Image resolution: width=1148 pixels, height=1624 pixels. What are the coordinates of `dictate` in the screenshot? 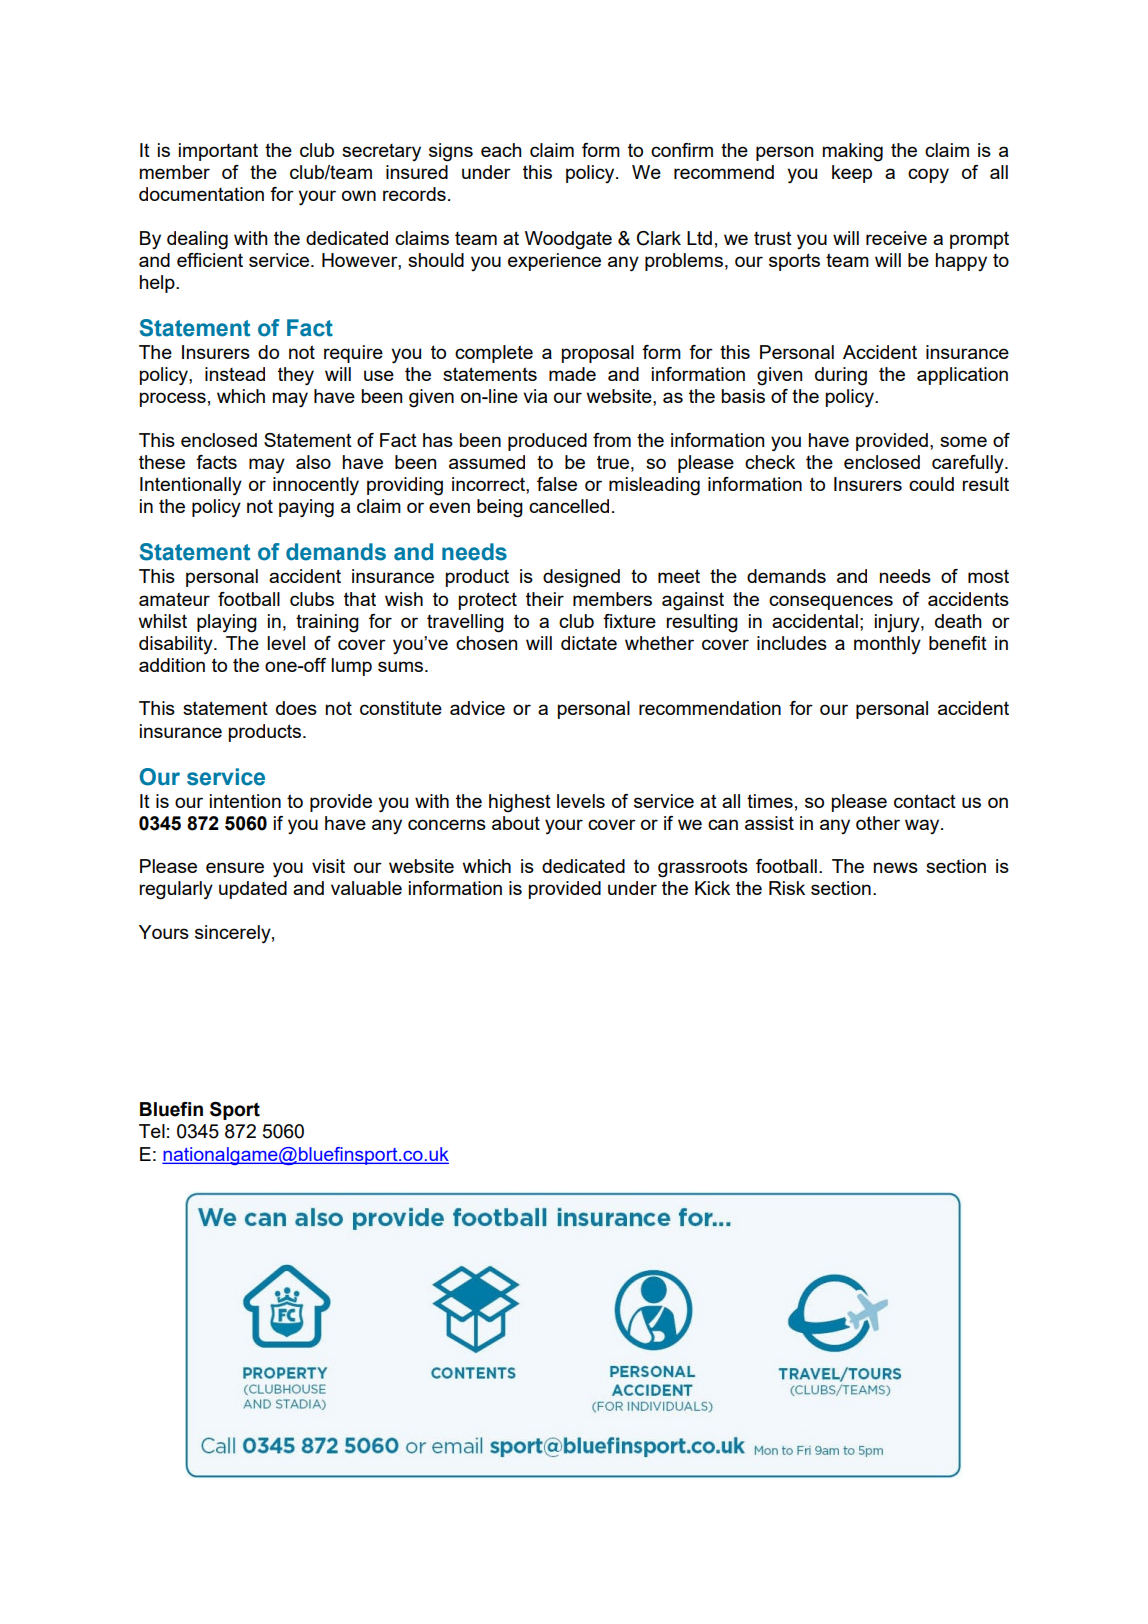 It's located at (589, 643).
